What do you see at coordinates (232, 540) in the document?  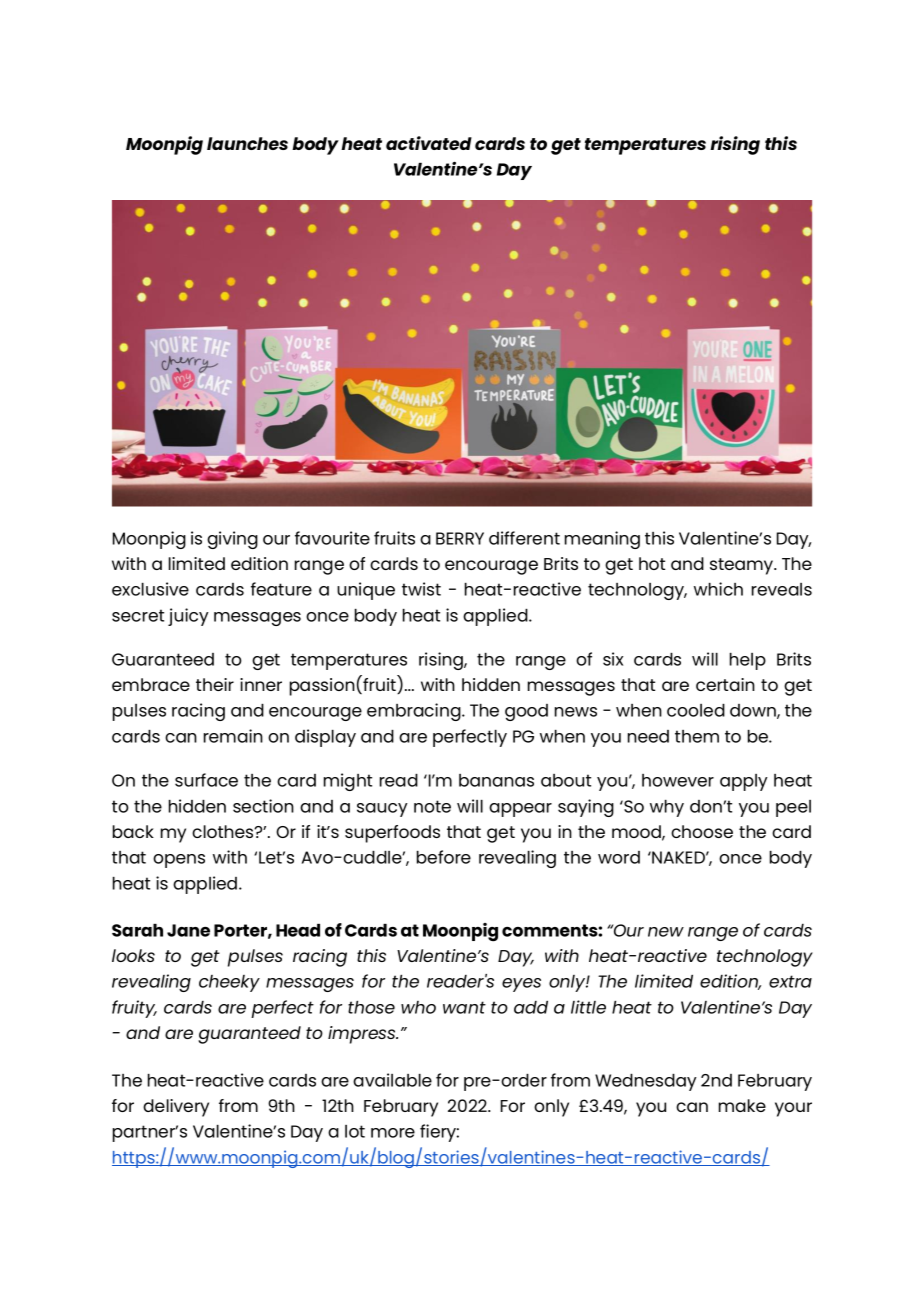 I see `giving` at bounding box center [232, 540].
